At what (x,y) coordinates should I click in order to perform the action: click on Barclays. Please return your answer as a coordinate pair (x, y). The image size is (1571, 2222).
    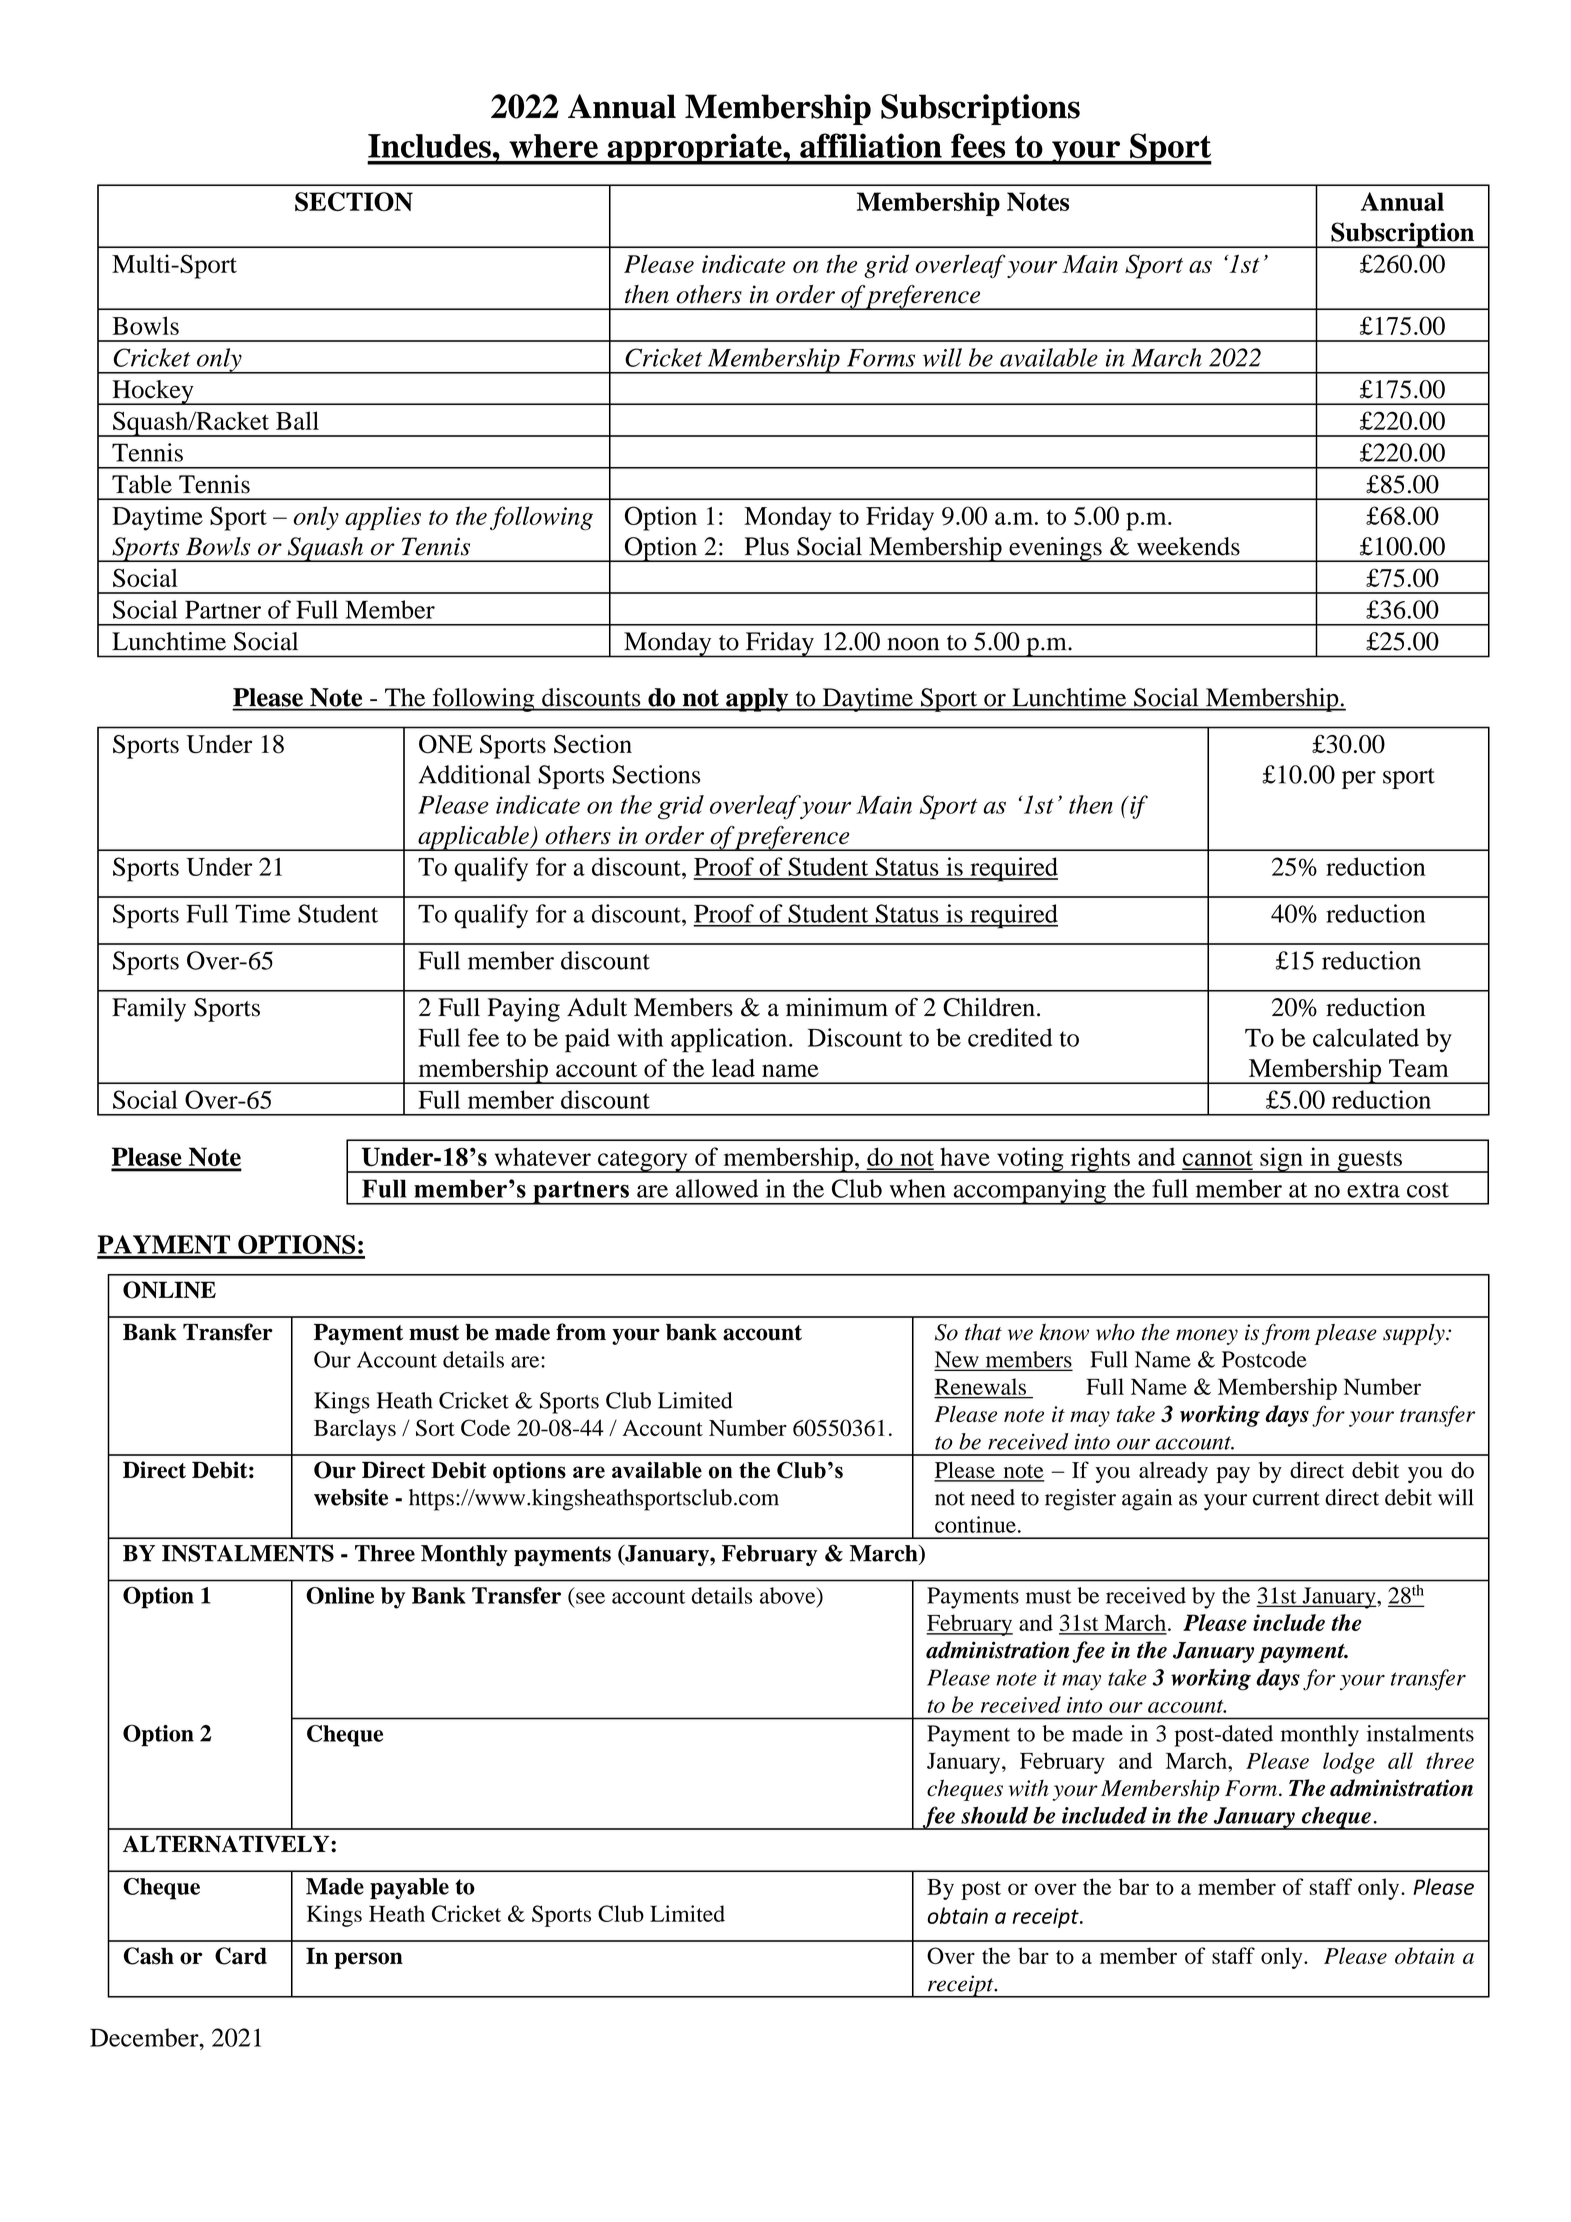
    Looking at the image, I should click on (355, 1430).
